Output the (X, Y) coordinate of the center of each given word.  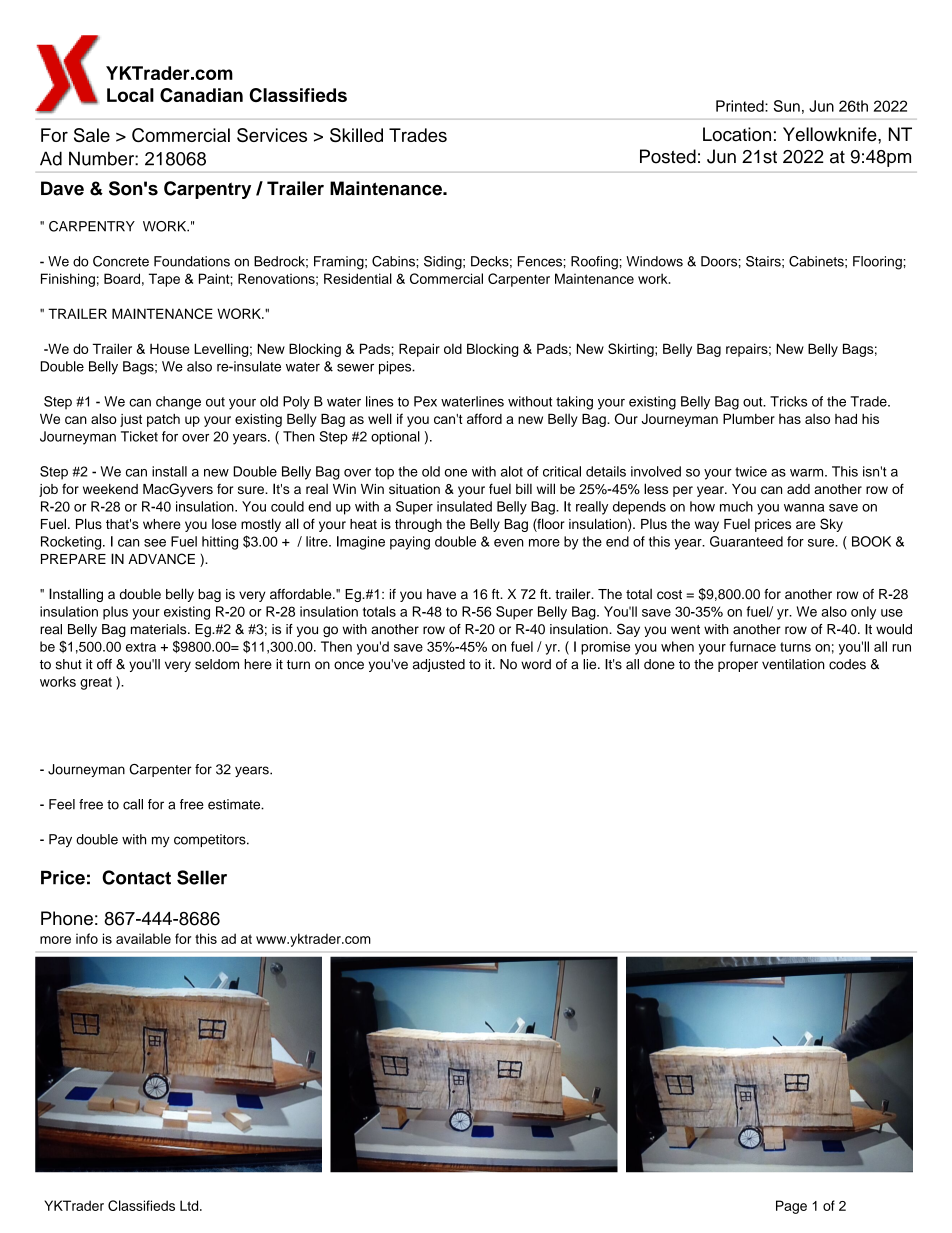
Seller (202, 877)
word (536, 664)
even (509, 543)
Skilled (356, 135)
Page (791, 1207)
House (170, 348)
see (155, 543)
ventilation (793, 664)
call (133, 804)
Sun (787, 106)
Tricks (788, 401)
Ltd (190, 1205)
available (143, 938)
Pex (425, 401)
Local (130, 95)
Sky (831, 525)
